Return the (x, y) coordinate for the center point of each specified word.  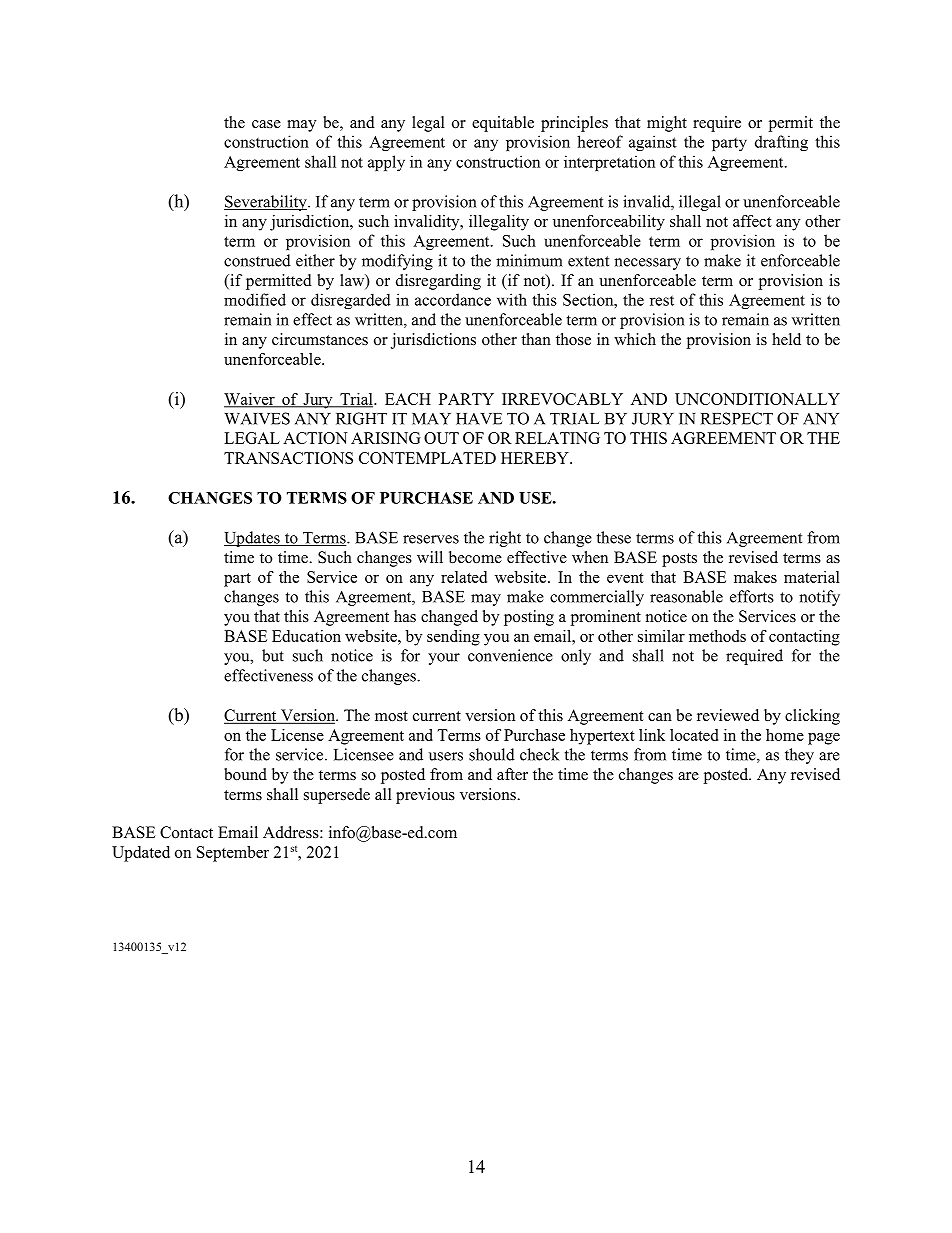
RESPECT (737, 418)
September (233, 854)
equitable (503, 124)
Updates (253, 539)
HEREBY (536, 458)
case (266, 124)
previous (425, 796)
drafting (781, 143)
